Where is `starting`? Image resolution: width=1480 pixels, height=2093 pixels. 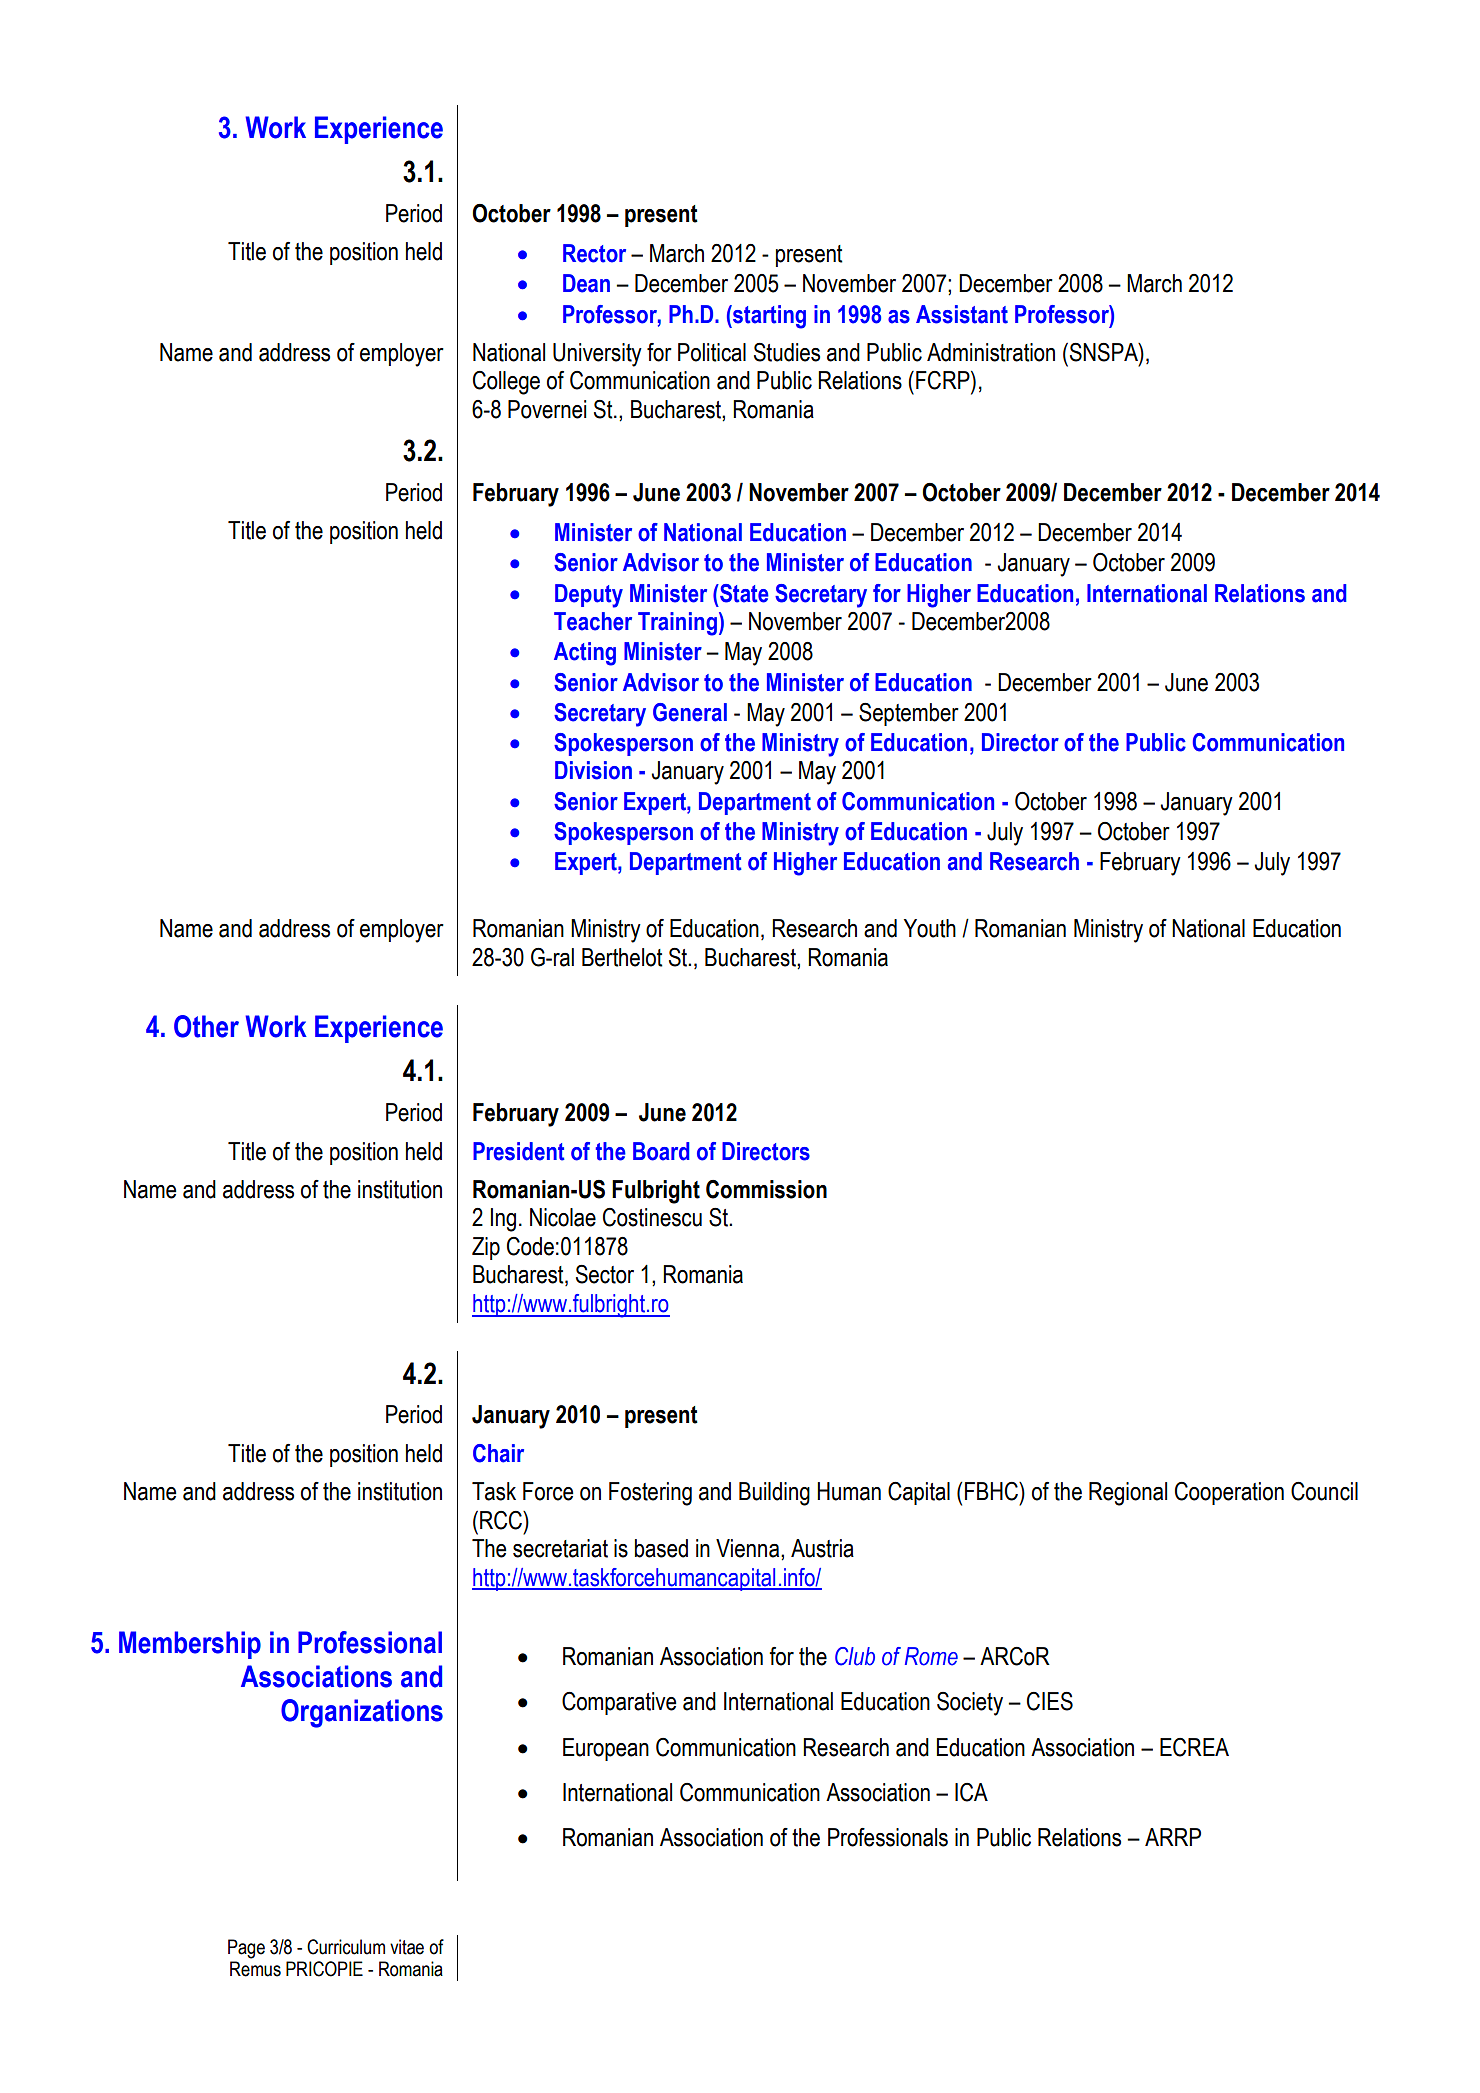 starting is located at coordinates (768, 317).
